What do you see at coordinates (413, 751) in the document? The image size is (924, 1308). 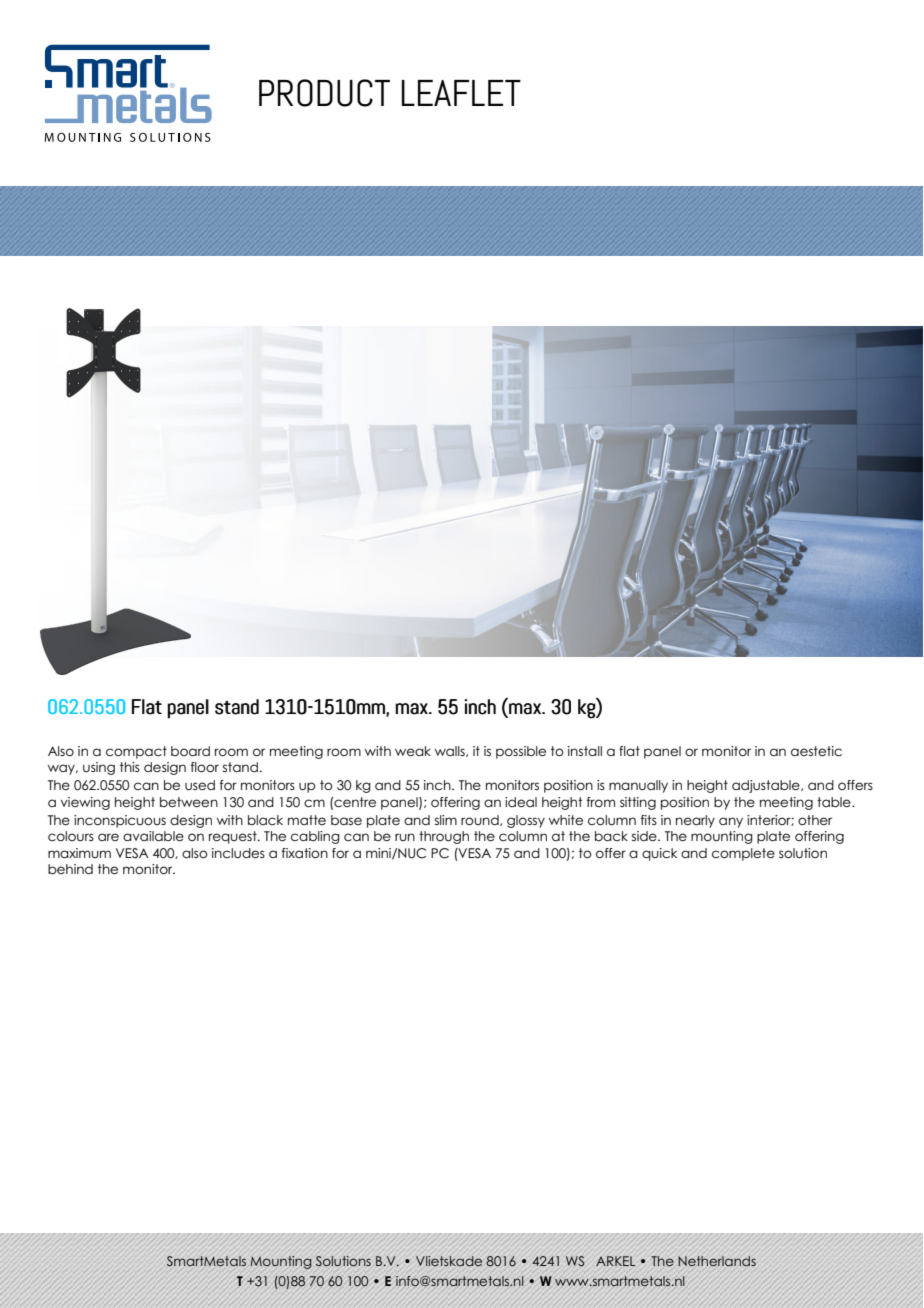 I see `weak` at bounding box center [413, 751].
